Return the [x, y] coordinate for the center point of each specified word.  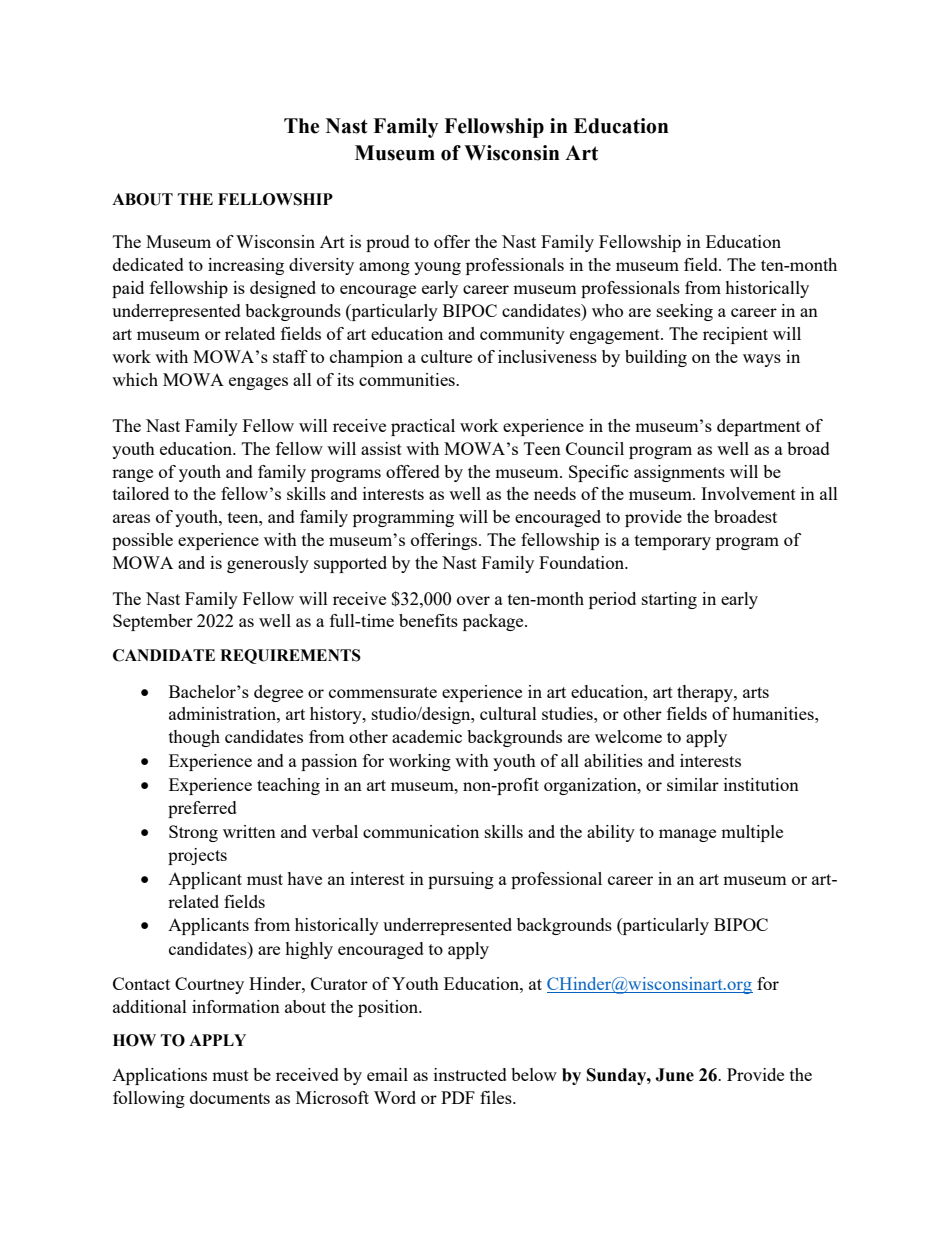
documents [230, 1097]
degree [278, 693]
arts [756, 692]
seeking [685, 312]
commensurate [383, 692]
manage [687, 835]
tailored [141, 493]
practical [423, 427]
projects [197, 856]
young [437, 268]
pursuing [461, 880]
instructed [470, 1074]
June [674, 1075]
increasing [246, 266]
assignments [679, 473]
